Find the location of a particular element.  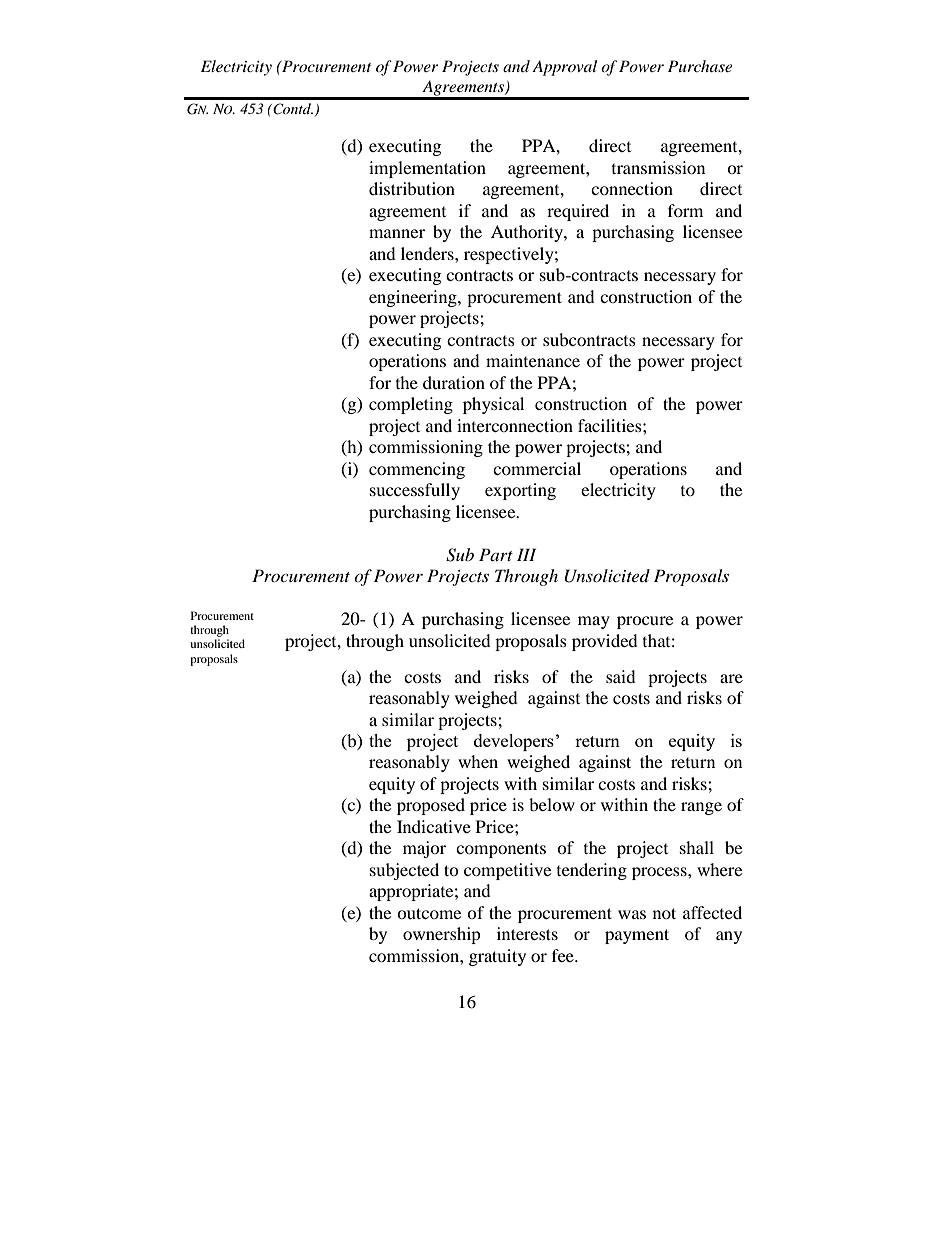

Approval is located at coordinates (564, 68).
